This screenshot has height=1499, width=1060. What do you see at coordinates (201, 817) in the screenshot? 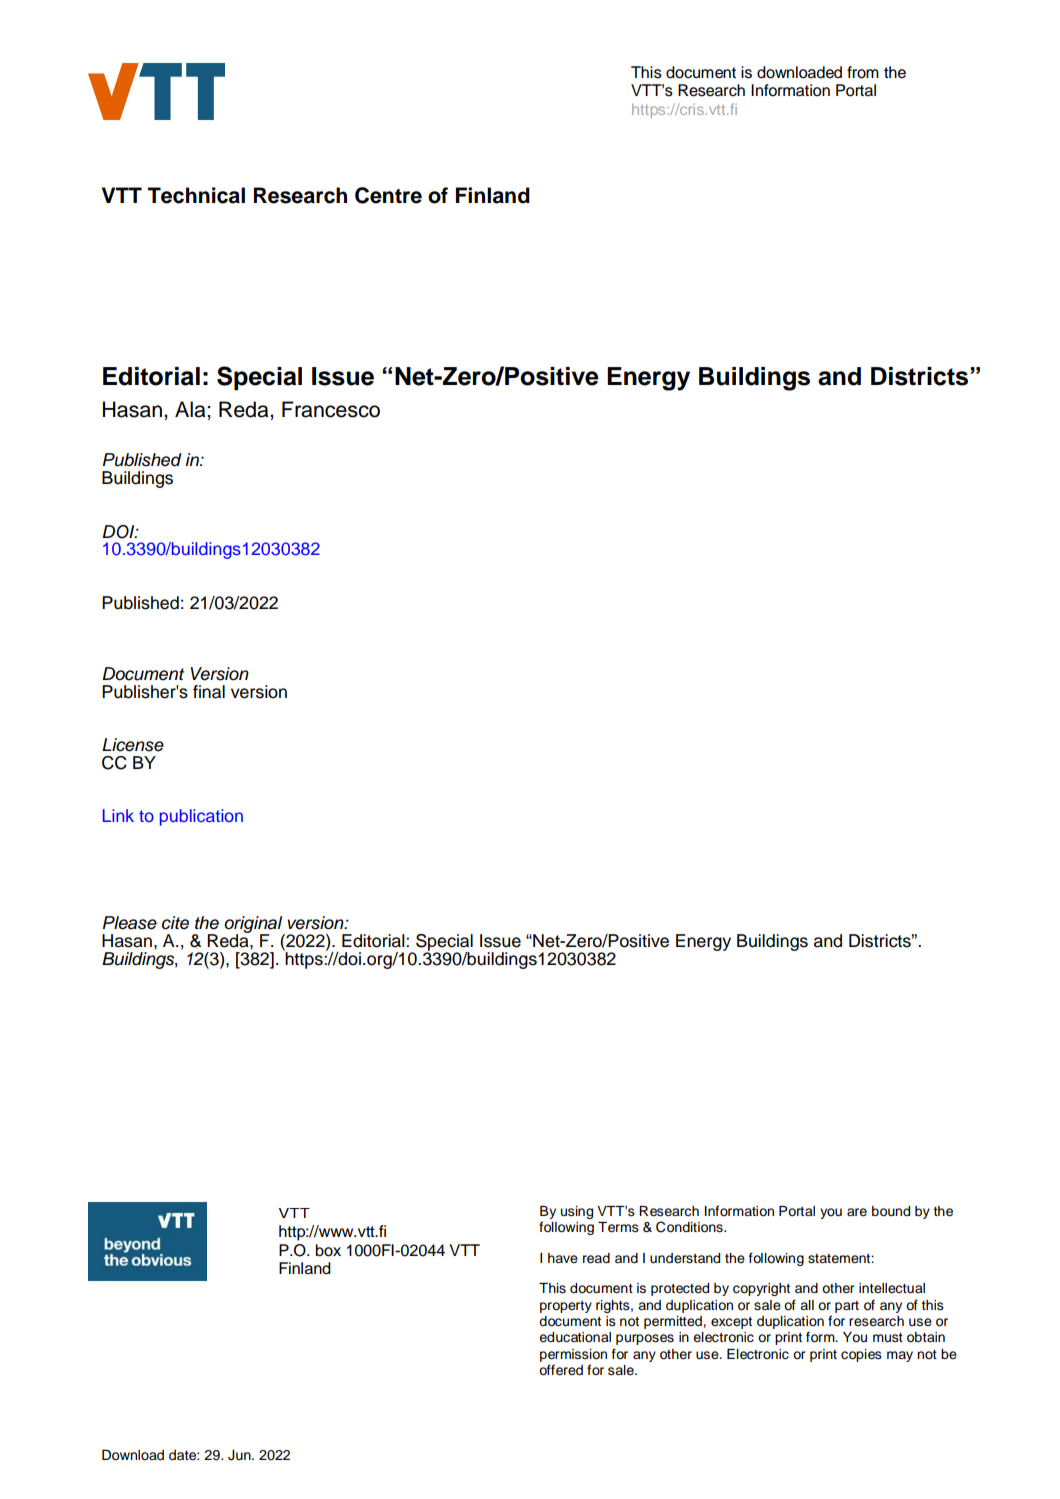
I see `publication` at bounding box center [201, 817].
